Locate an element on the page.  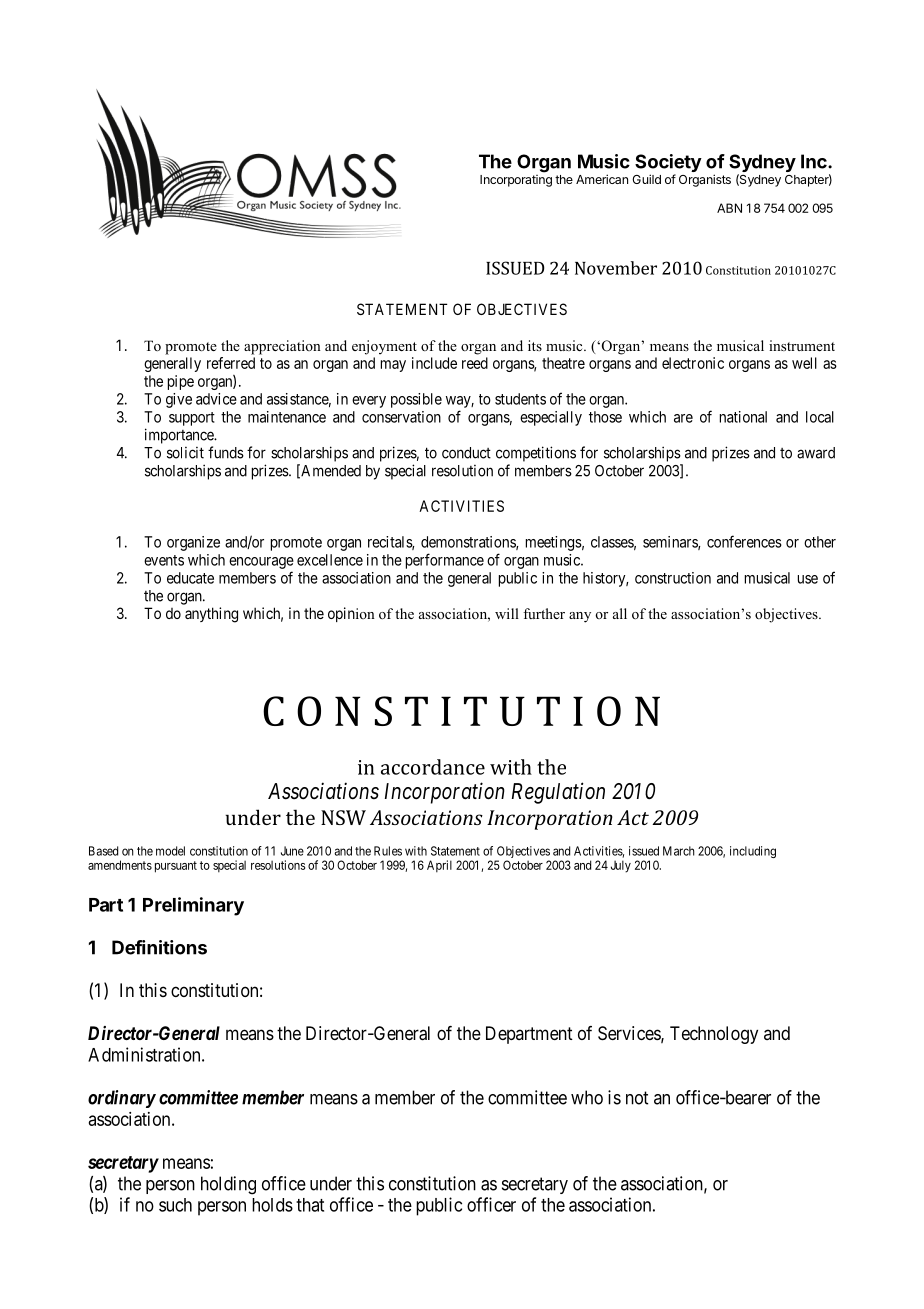
conferences is located at coordinates (744, 541).
